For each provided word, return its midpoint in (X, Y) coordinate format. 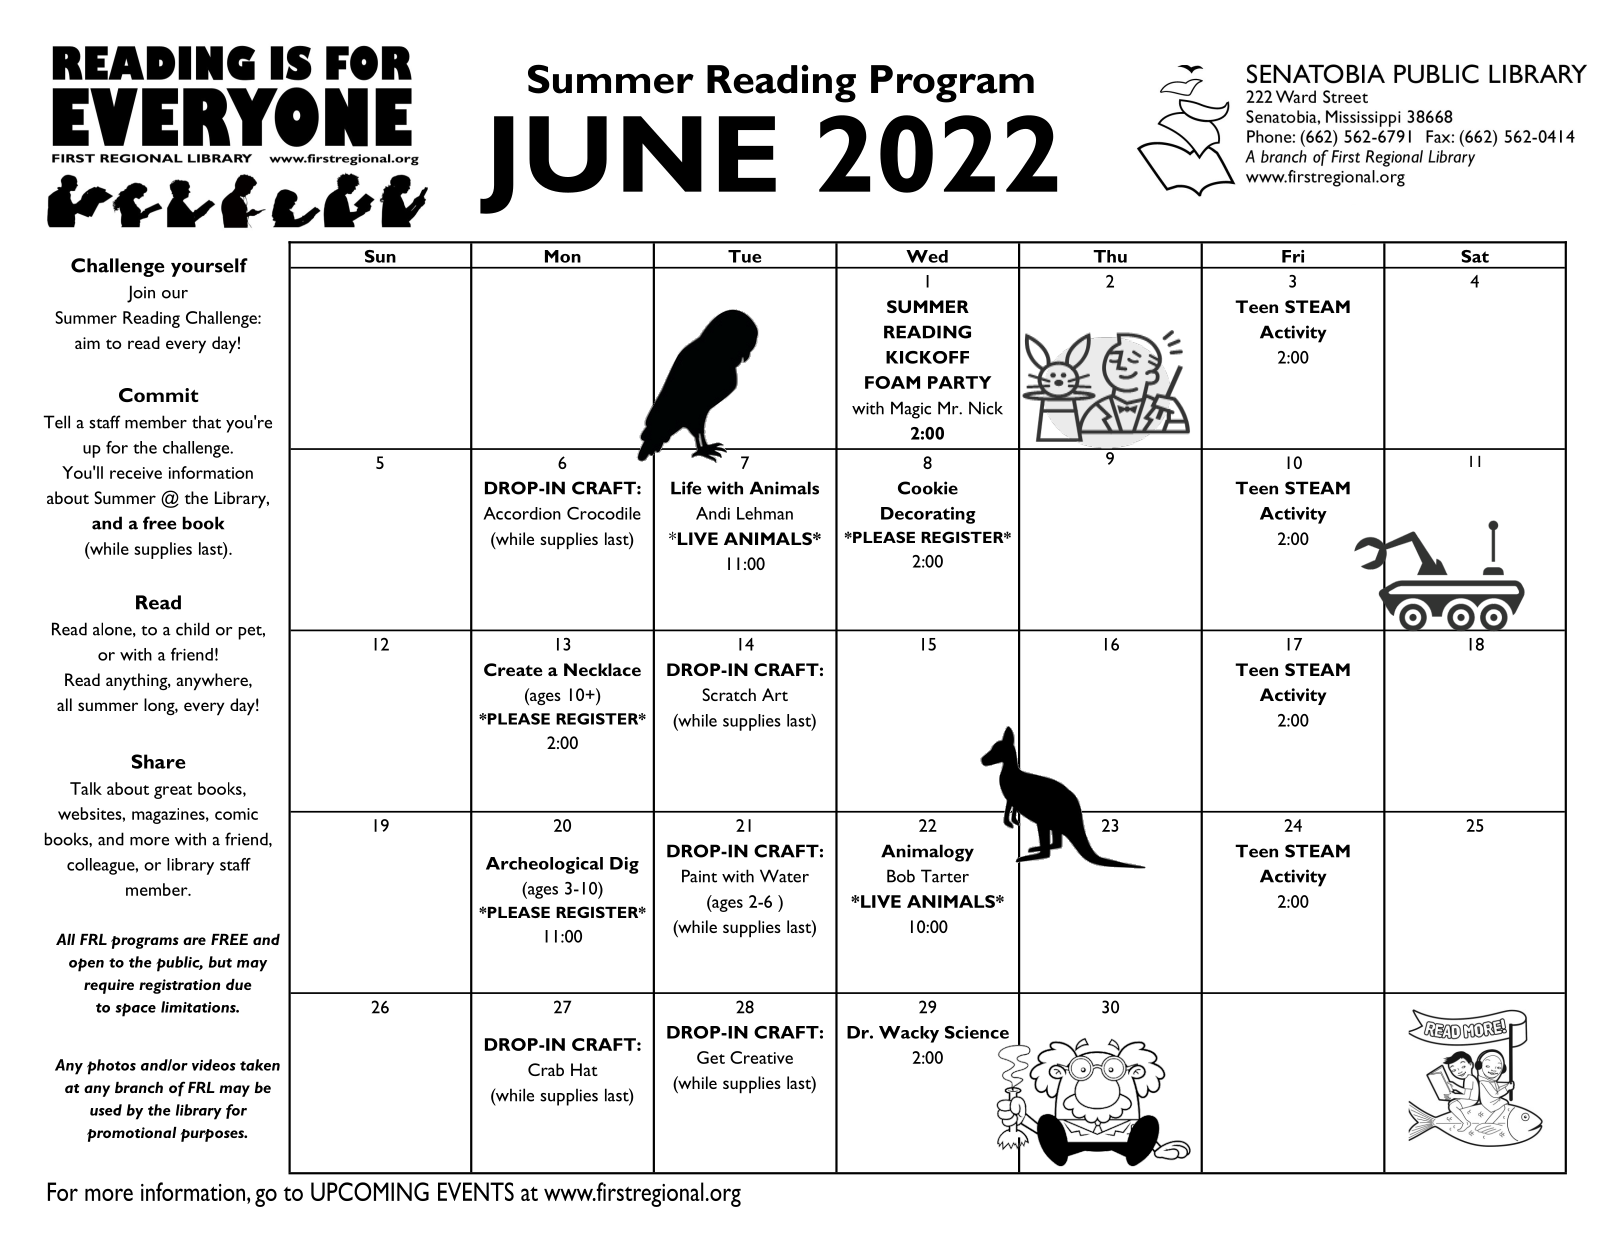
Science (977, 1032)
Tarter (945, 876)
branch (139, 1087)
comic (236, 814)
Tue (744, 256)
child (192, 629)
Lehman (765, 513)
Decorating (928, 515)
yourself (209, 267)
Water (784, 876)
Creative (761, 1057)
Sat (1475, 256)
